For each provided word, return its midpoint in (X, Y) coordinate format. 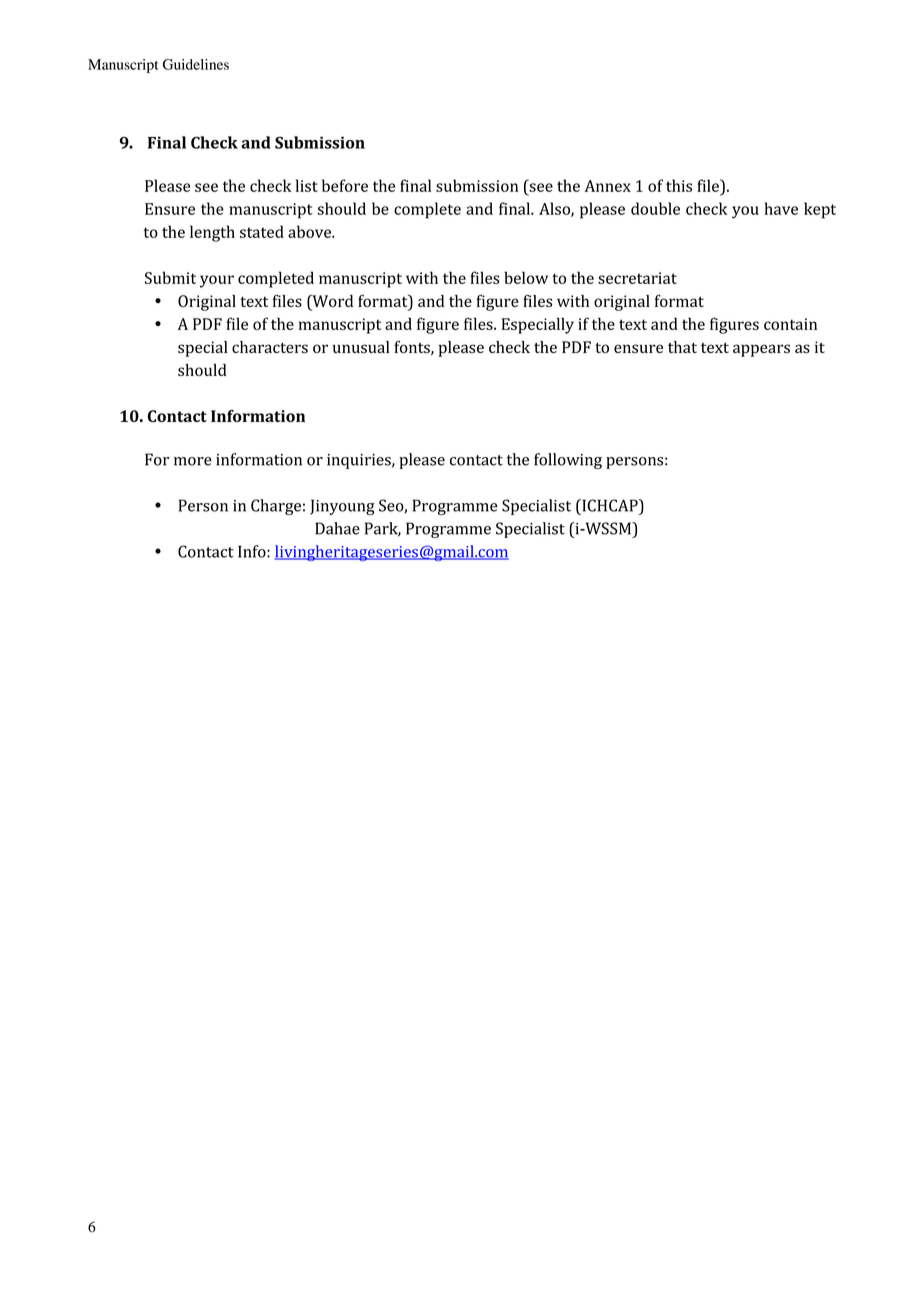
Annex (608, 186)
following (568, 461)
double (655, 208)
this (679, 185)
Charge (276, 507)
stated (262, 231)
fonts (413, 348)
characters (270, 347)
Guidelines (196, 64)
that (682, 347)
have (781, 208)
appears (761, 350)
